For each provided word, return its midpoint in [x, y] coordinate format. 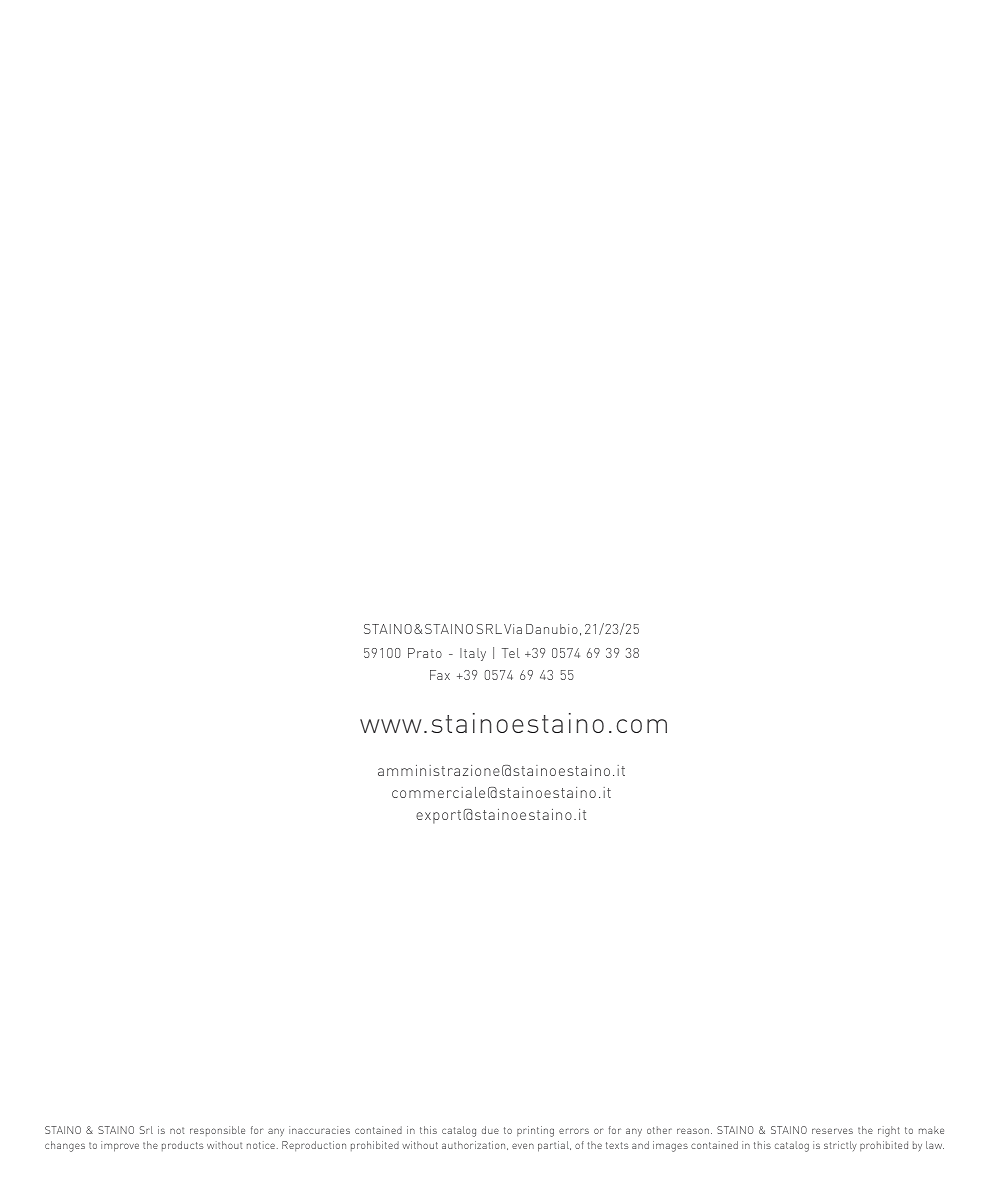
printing [535, 1131]
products [183, 1146]
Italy [473, 654]
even [523, 1146]
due [490, 1130]
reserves [832, 1131]
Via [513, 629]
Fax [440, 675]
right [889, 1131]
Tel [511, 653]
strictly [840, 1146]
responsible [217, 1131]
